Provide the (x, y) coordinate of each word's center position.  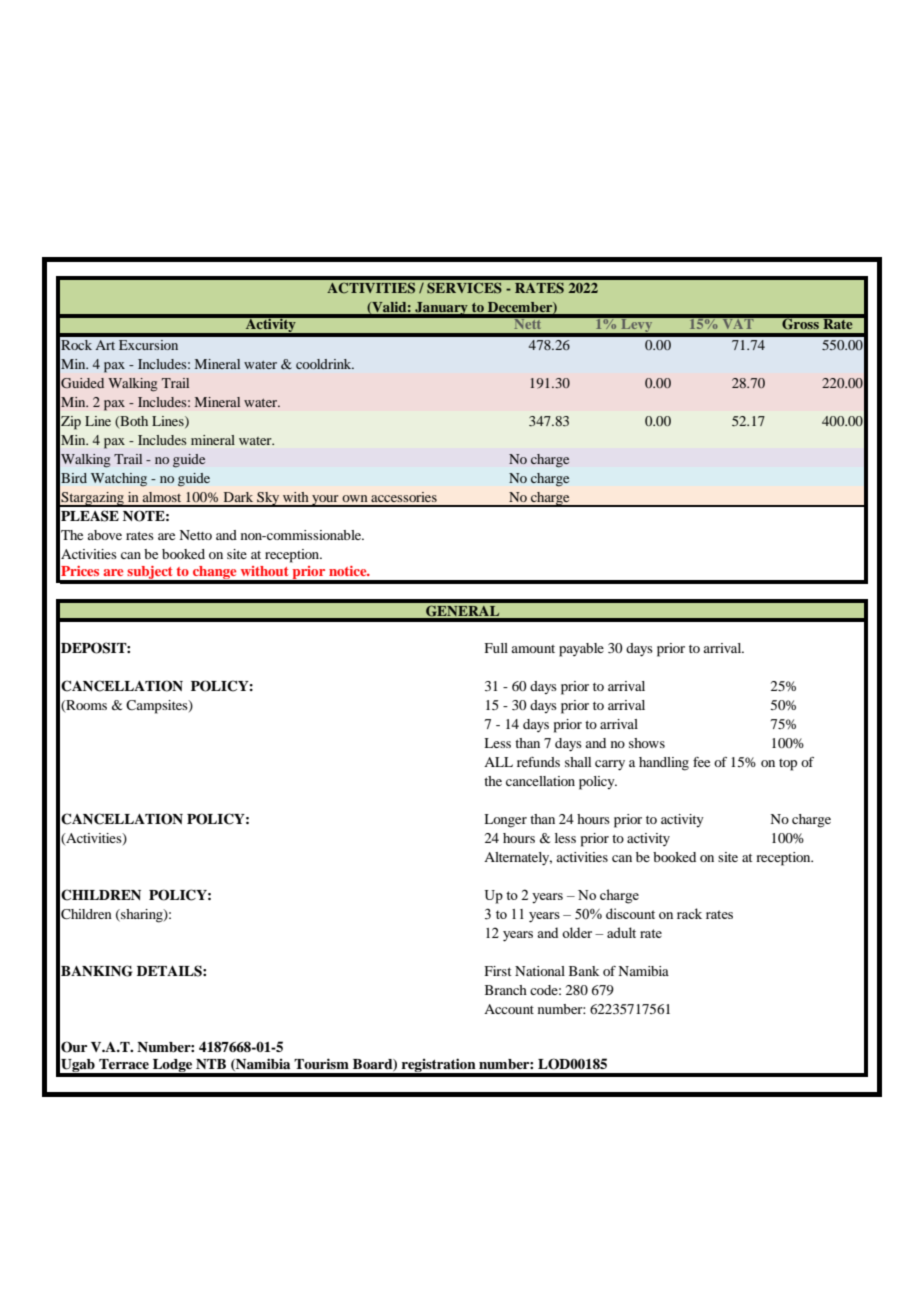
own (355, 498)
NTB (211, 1064)
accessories (404, 497)
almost (162, 497)
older (577, 932)
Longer (505, 821)
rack (689, 913)
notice (349, 571)
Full (496, 648)
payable (581, 650)
